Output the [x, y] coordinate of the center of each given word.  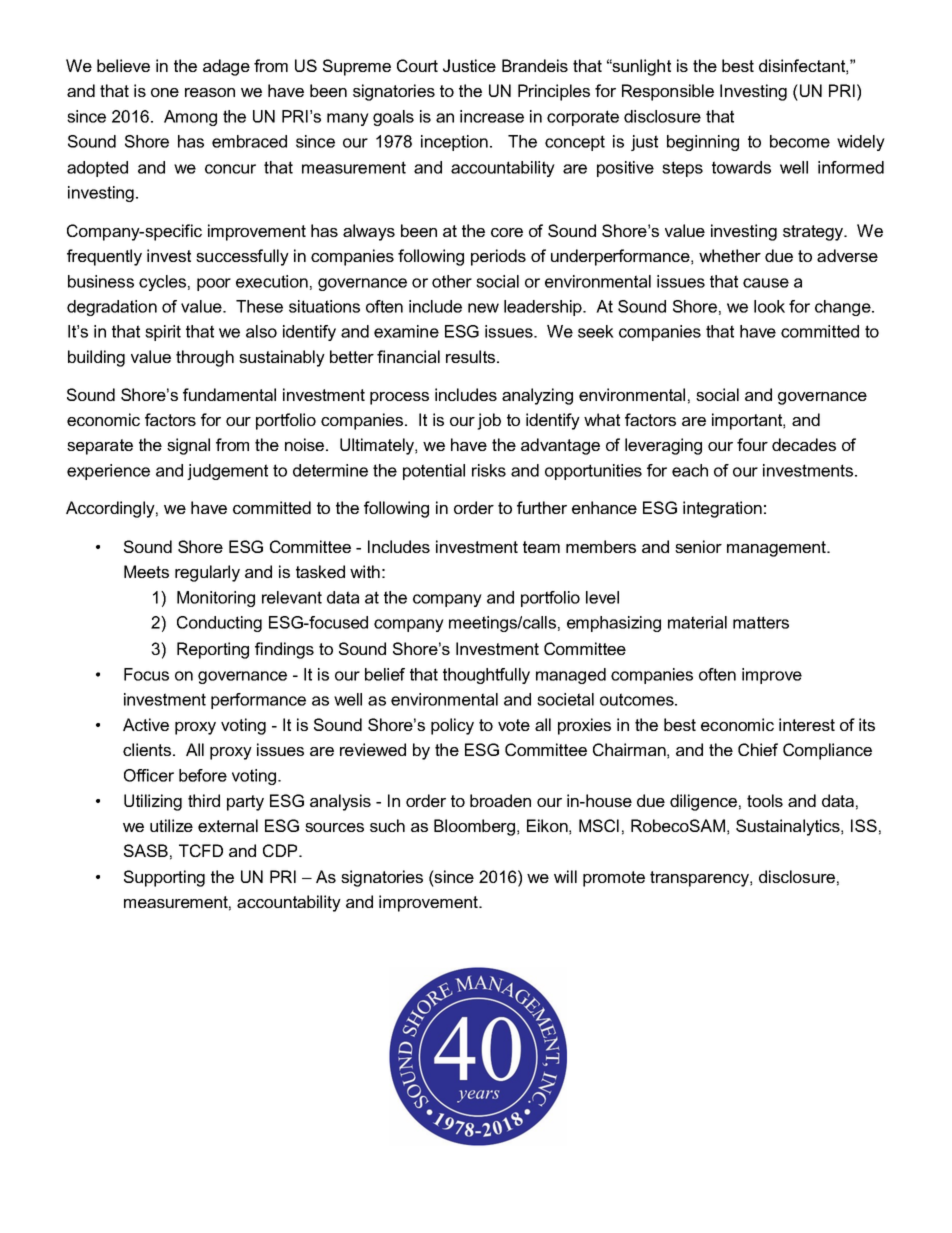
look [769, 306]
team [541, 547]
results [472, 356]
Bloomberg [474, 827]
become [800, 141]
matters [761, 622]
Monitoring [216, 599]
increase [492, 116]
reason [210, 92]
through [205, 358]
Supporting [164, 878]
